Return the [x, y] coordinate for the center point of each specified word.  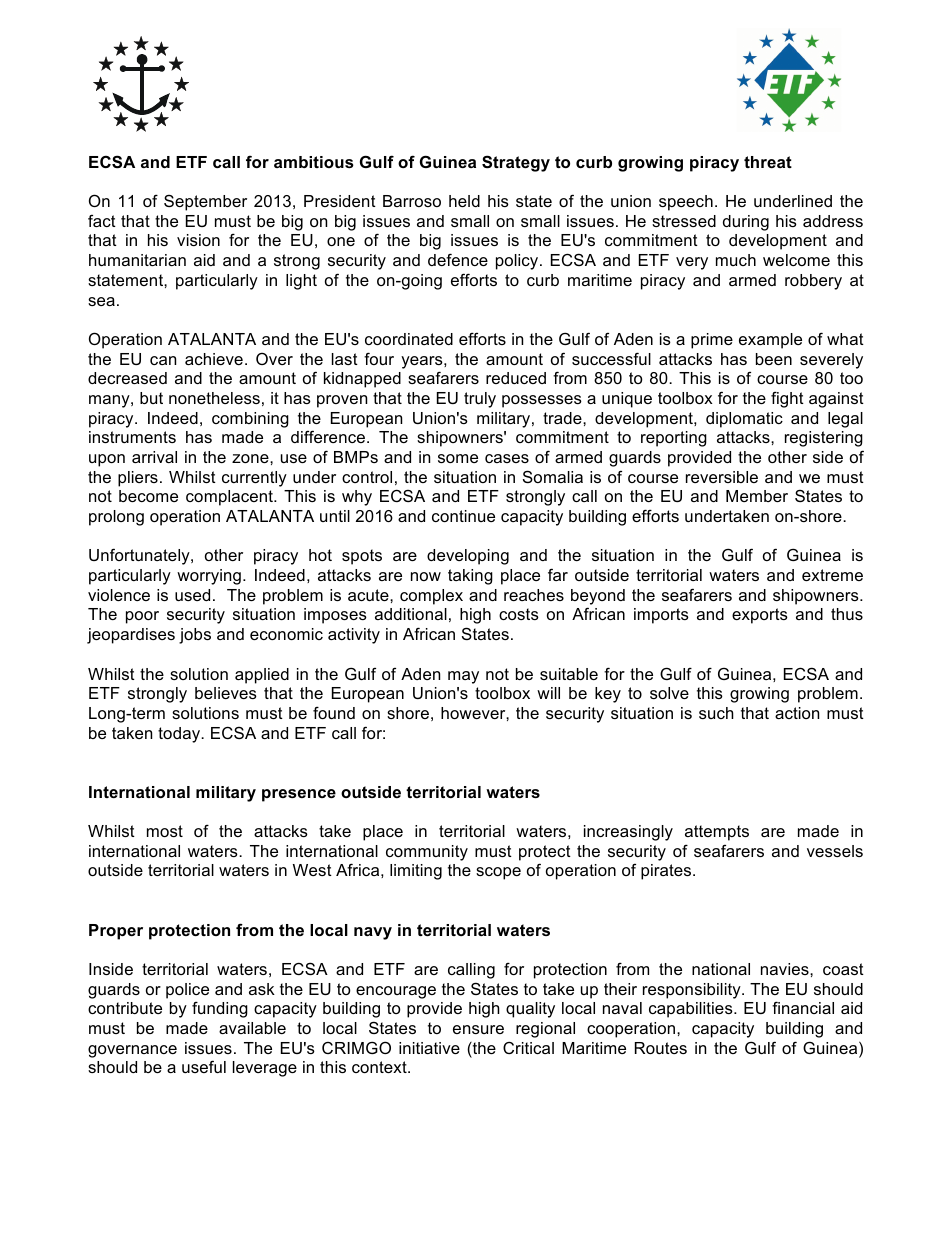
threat [768, 162]
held [464, 201]
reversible [722, 477]
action [797, 713]
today [180, 735]
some [458, 458]
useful [204, 1066]
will [548, 693]
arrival [154, 457]
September [205, 202]
